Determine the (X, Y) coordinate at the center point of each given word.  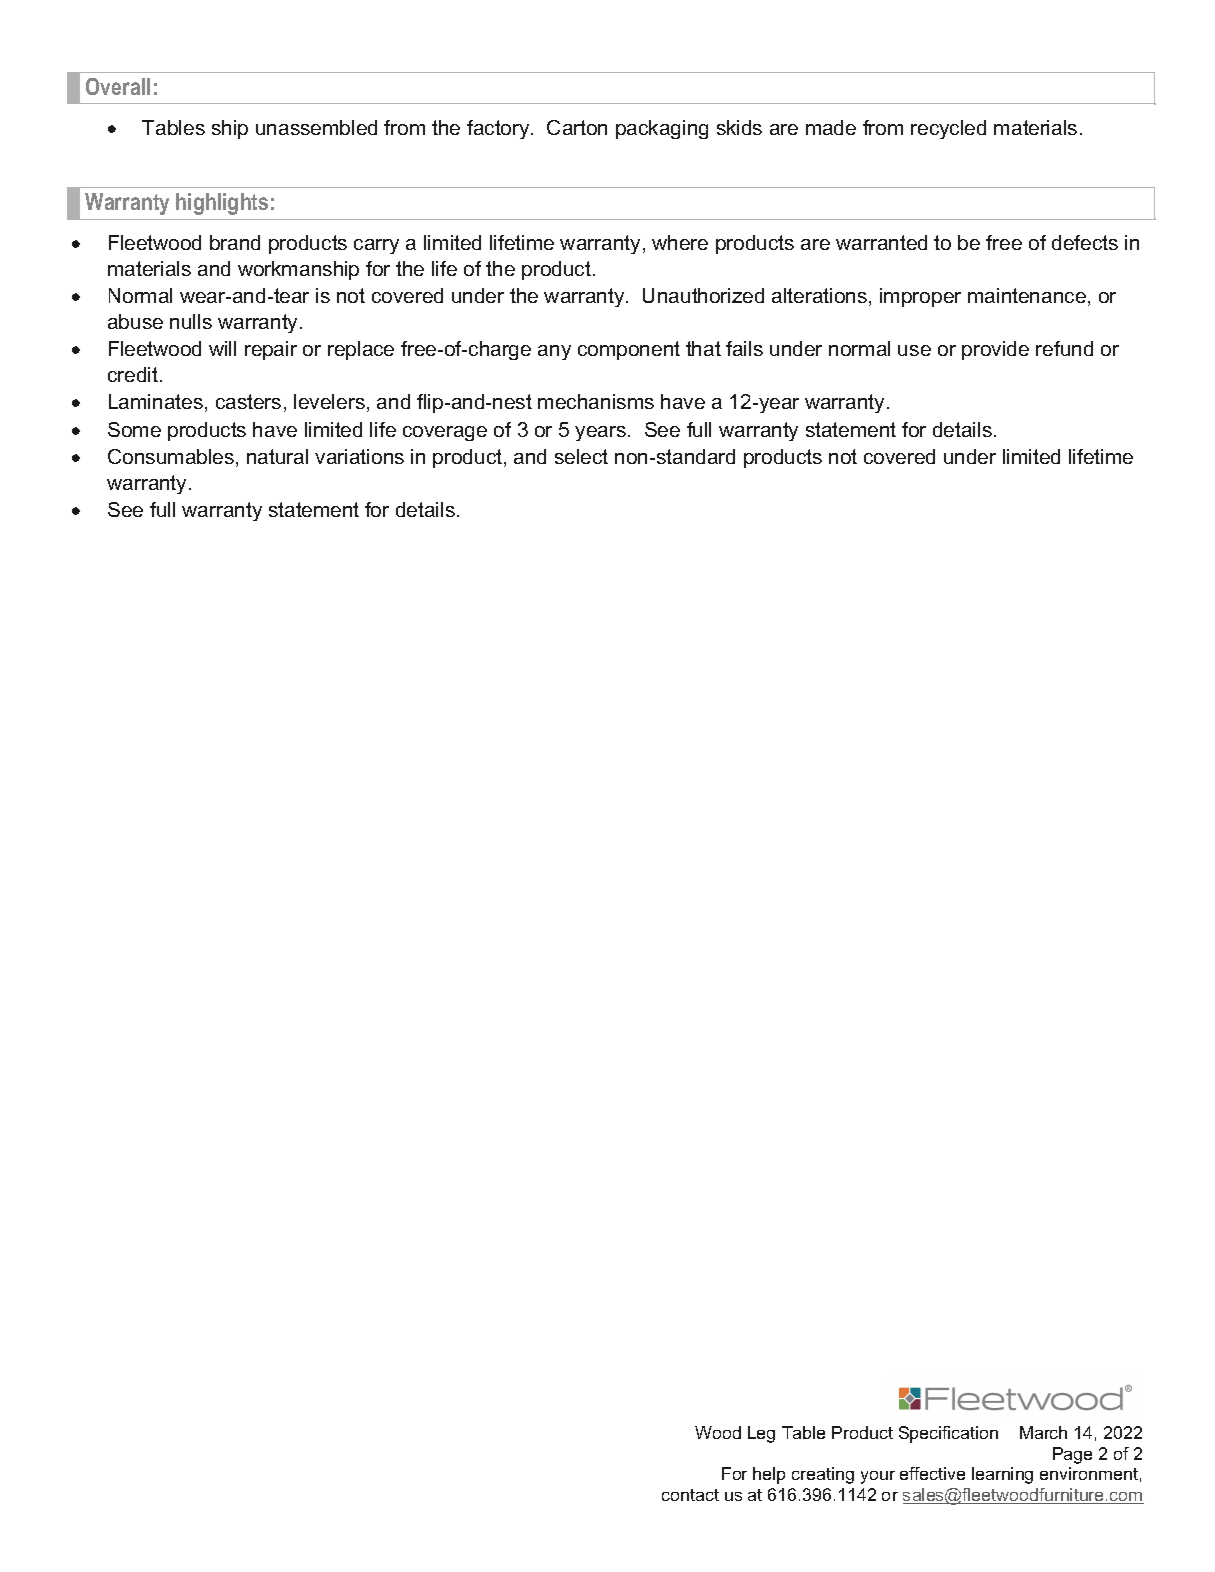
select (581, 456)
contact (690, 1495)
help (769, 1475)
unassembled (316, 127)
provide (995, 350)
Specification (948, 1434)
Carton (577, 127)
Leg (761, 1434)
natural (277, 456)
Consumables (171, 456)
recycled (948, 129)
